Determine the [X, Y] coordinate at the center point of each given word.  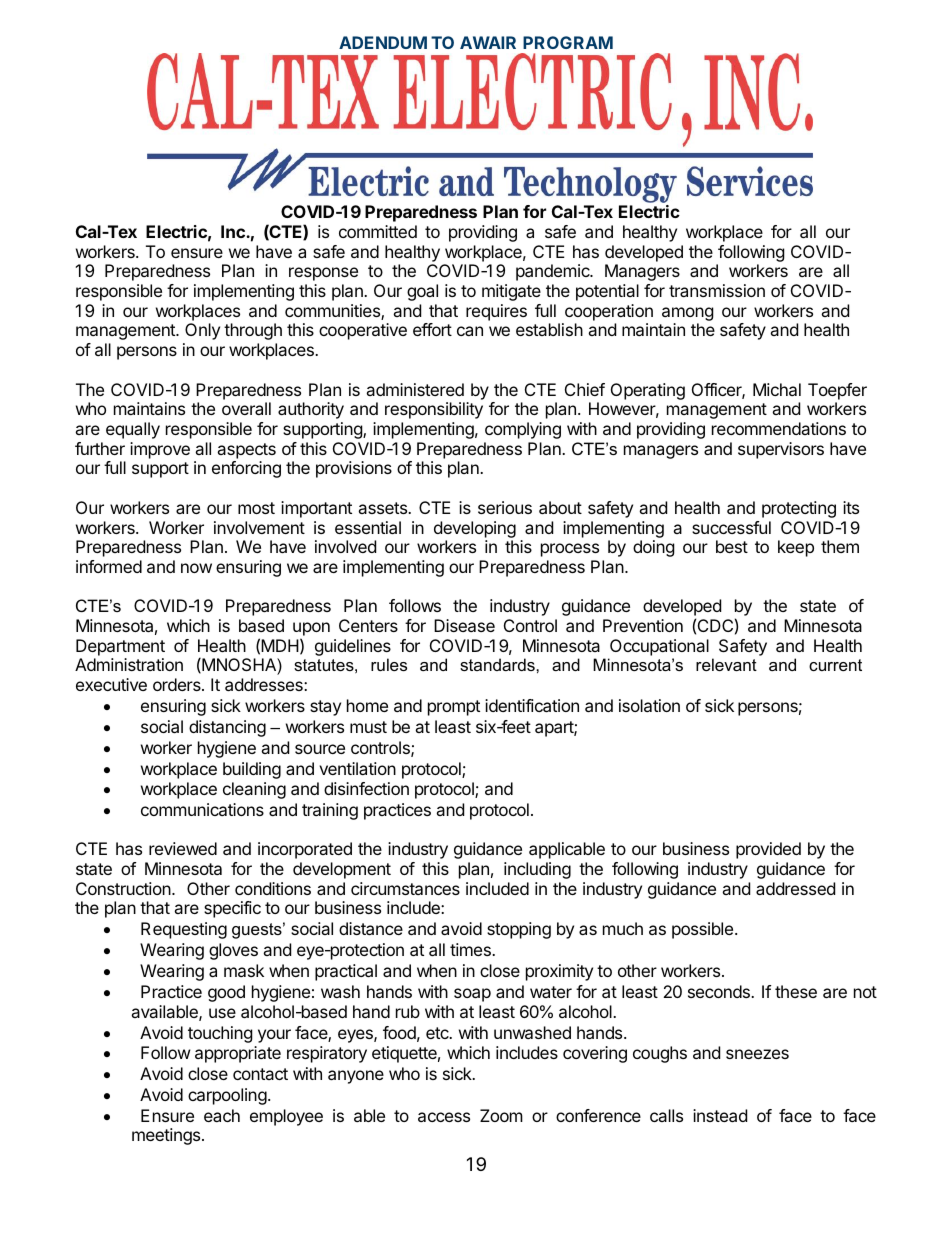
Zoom [501, 1115]
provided [768, 850]
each [222, 1115]
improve [160, 450]
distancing [227, 728]
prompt [454, 708]
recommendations [779, 428]
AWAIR [488, 42]
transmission [717, 290]
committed [378, 231]
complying [523, 430]
